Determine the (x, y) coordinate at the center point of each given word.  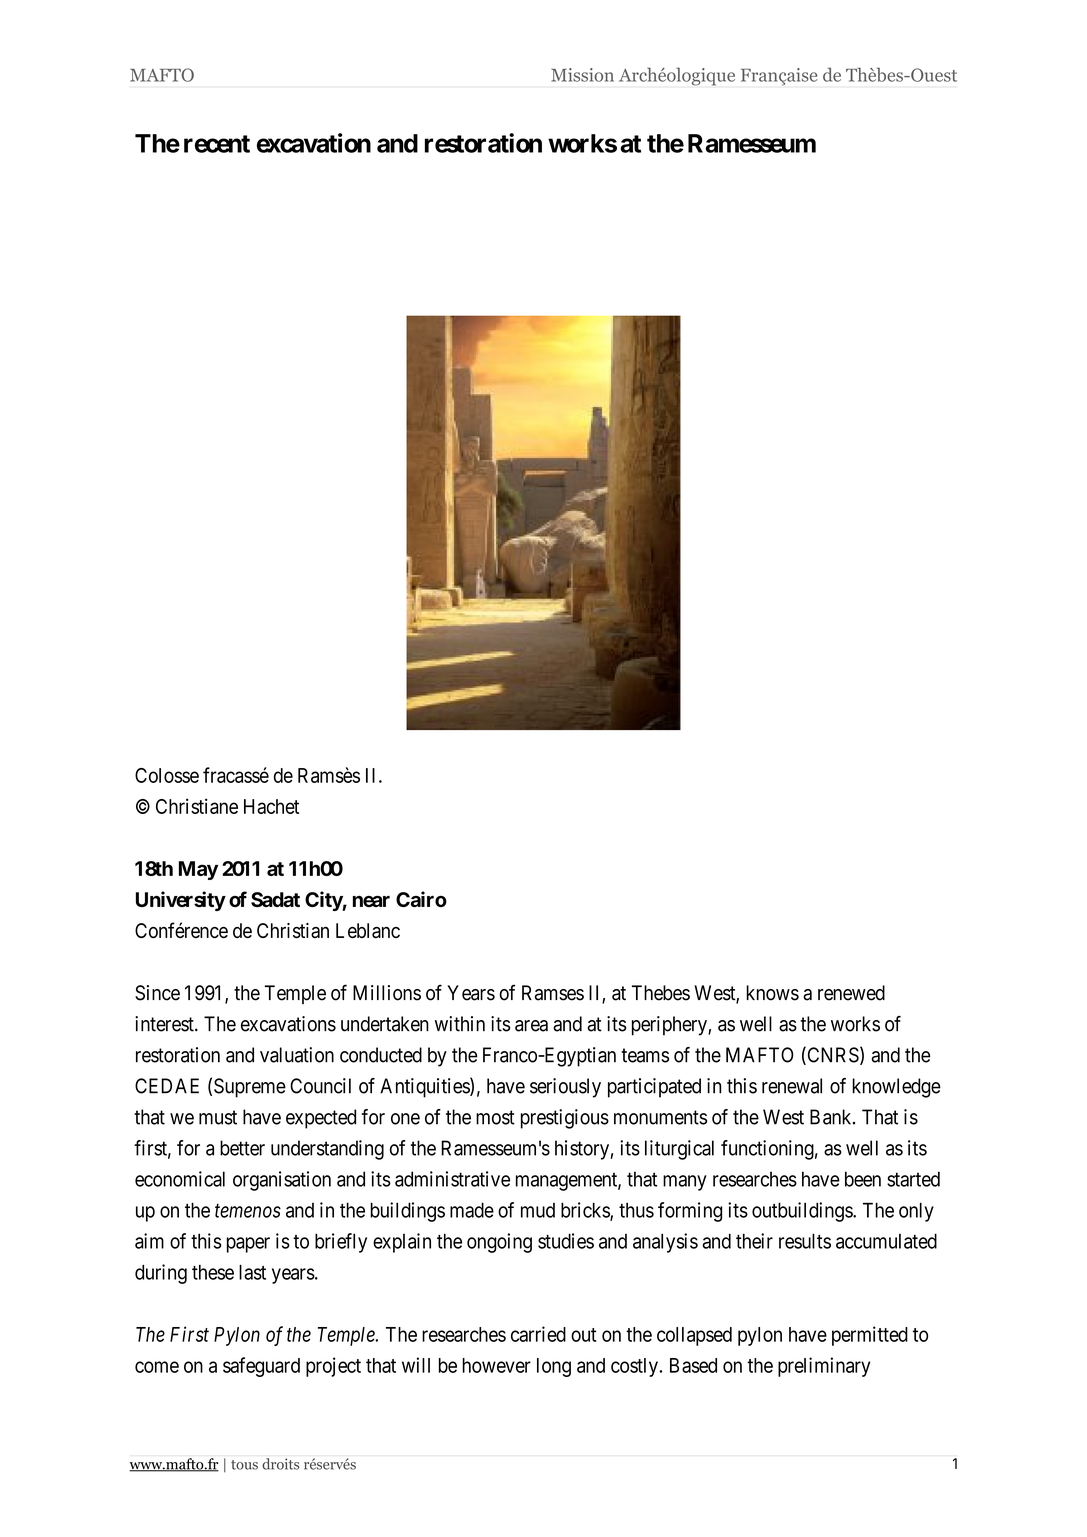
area (531, 1026)
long (554, 1367)
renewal (792, 1086)
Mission (582, 75)
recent (217, 144)
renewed (851, 993)
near (371, 901)
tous (244, 1465)
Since (157, 993)
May (198, 870)
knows (772, 993)
